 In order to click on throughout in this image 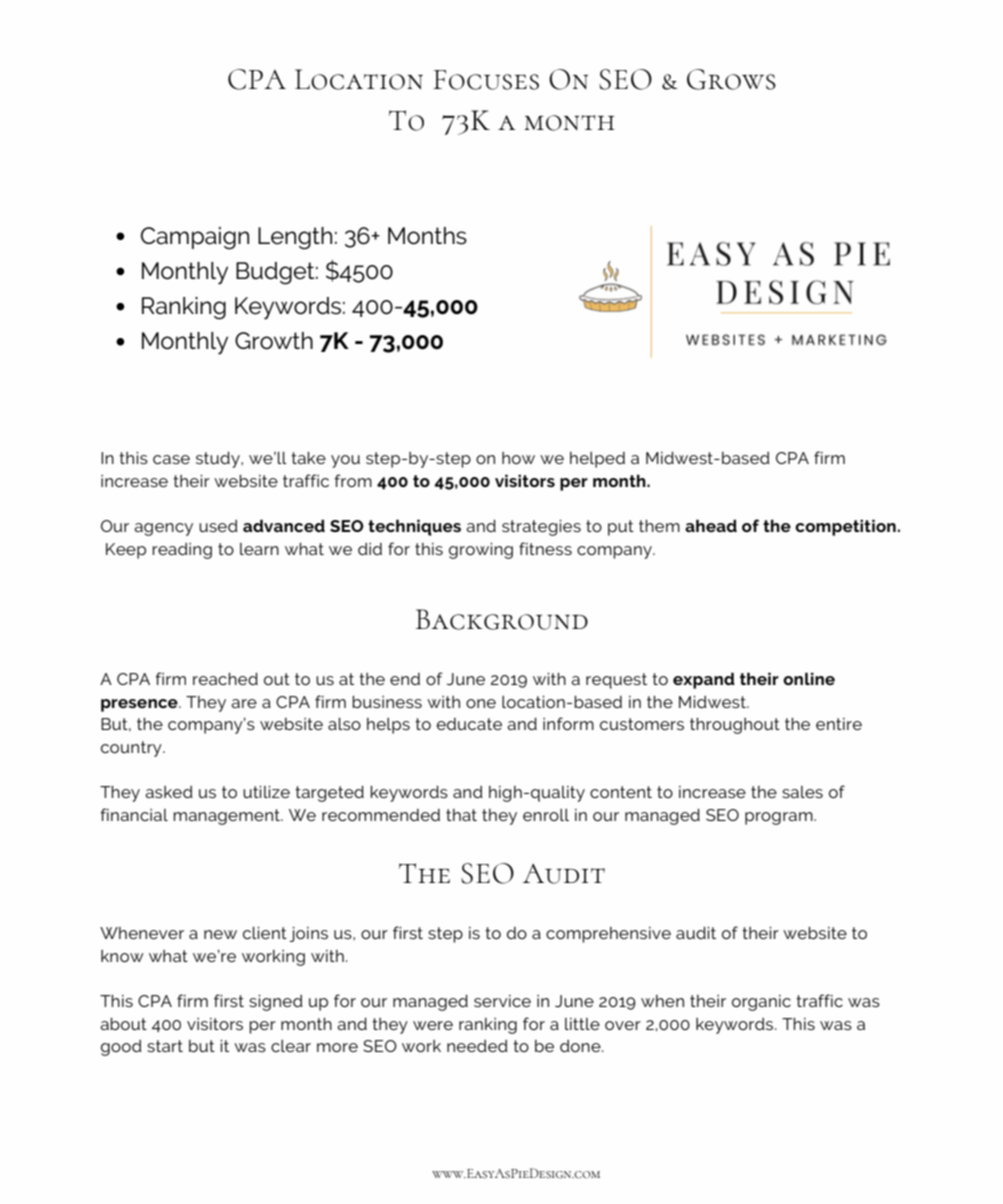, I will do `click(735, 726)`.
